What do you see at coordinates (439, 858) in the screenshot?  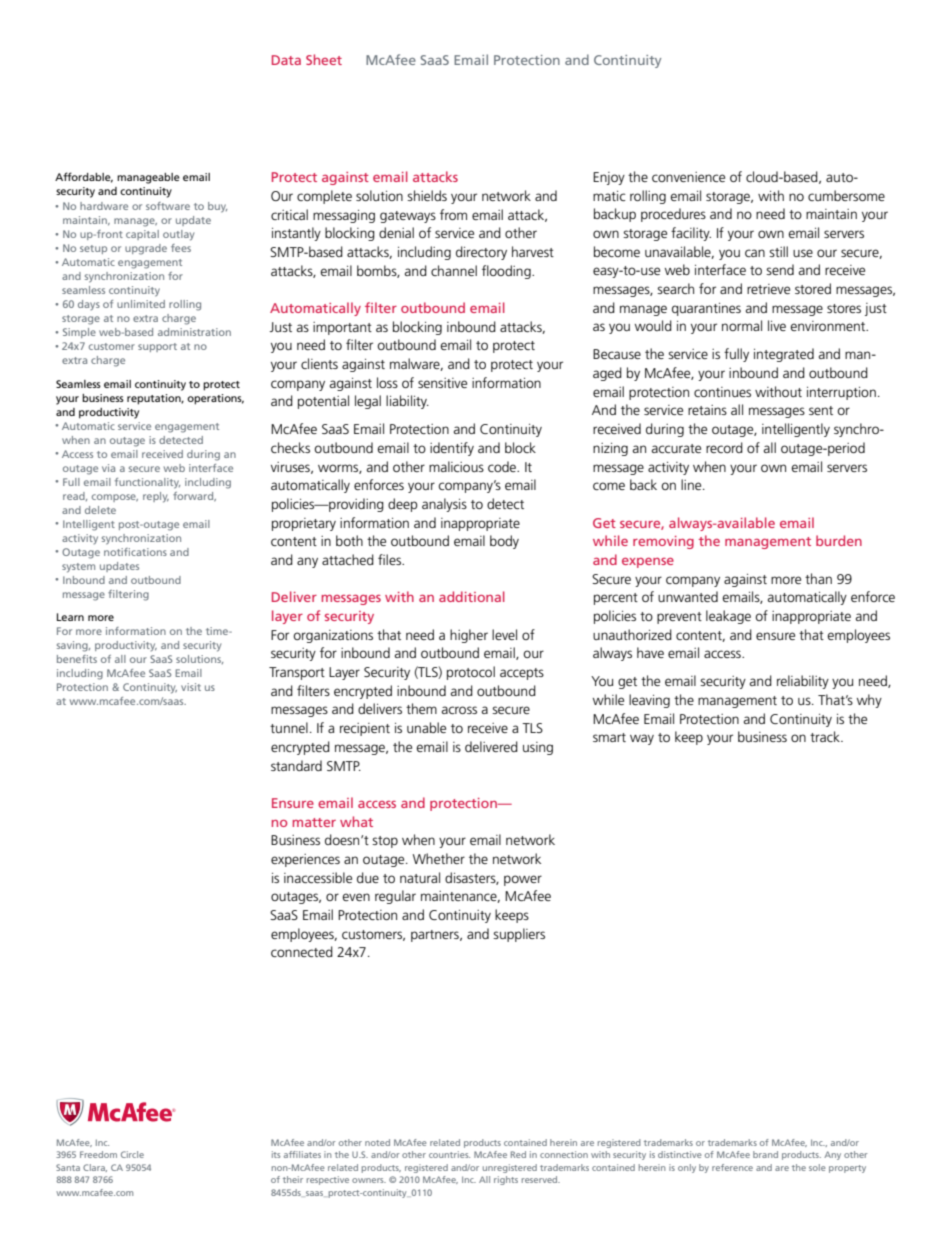 I see `Whether` at bounding box center [439, 858].
